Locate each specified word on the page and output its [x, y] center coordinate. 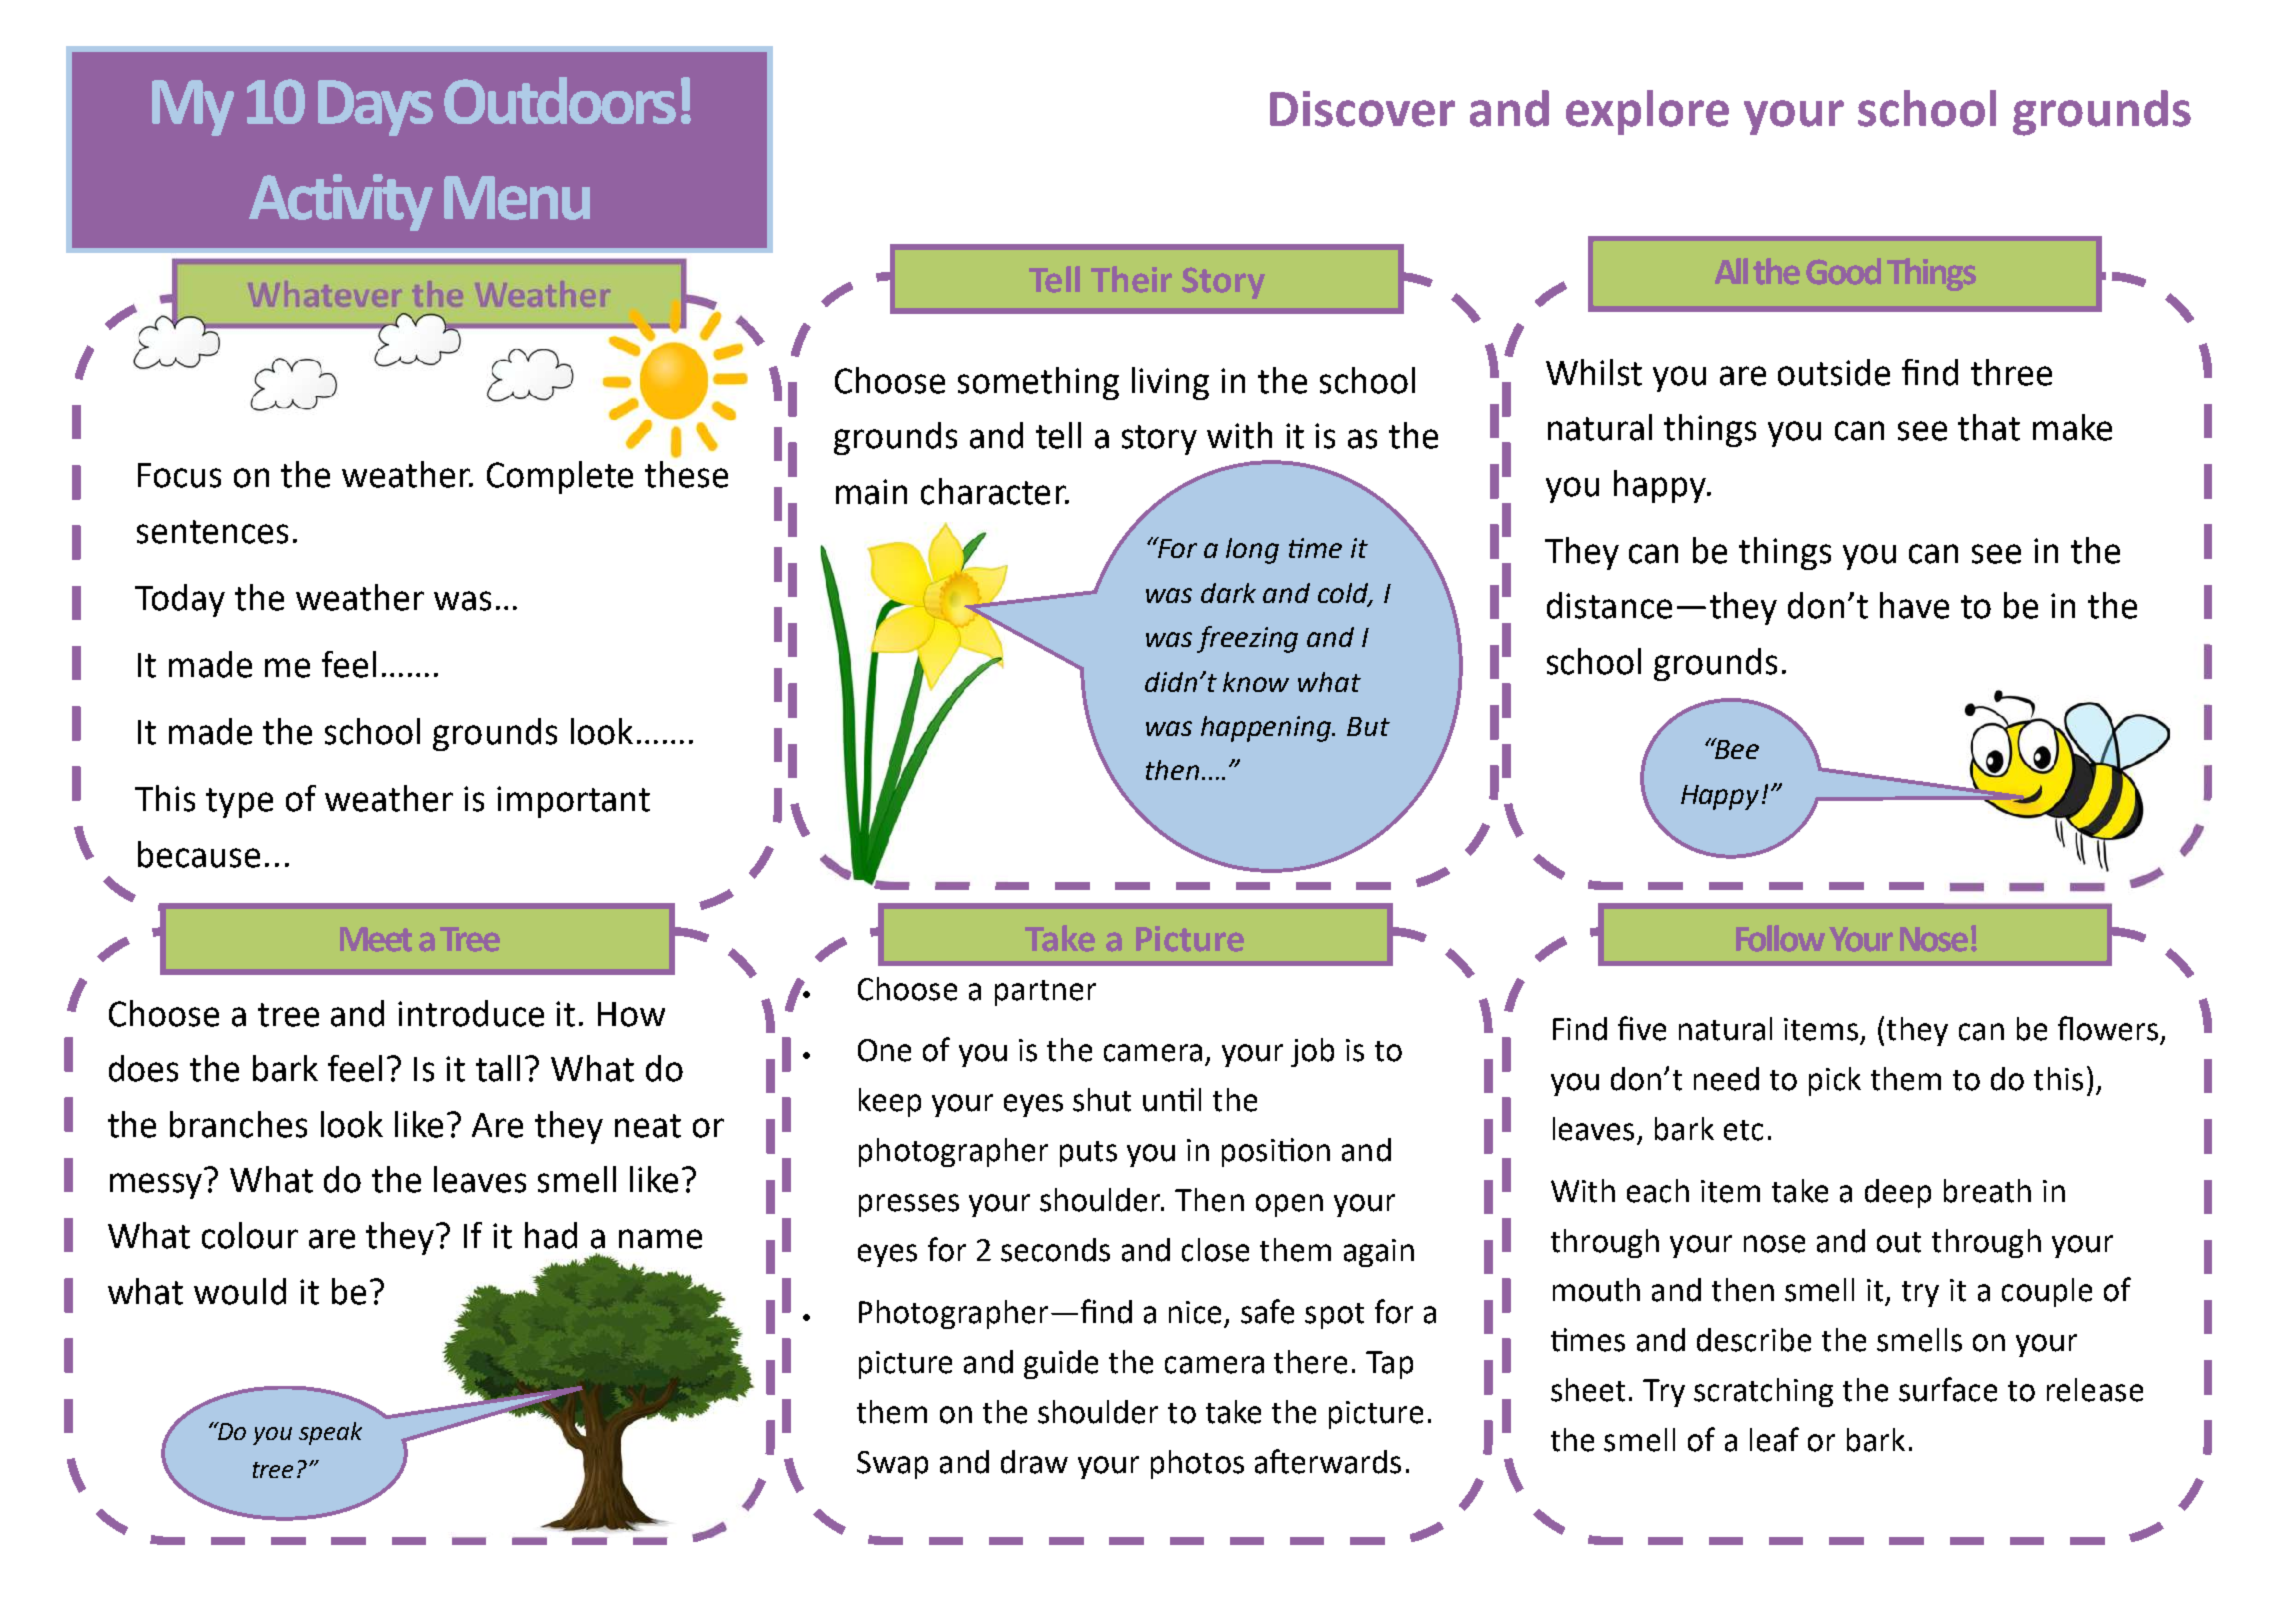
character [994, 491]
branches [238, 1124]
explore [1647, 112]
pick [1835, 1081]
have [1914, 605]
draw [1034, 1462]
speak [330, 1433]
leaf [1774, 1439]
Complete [560, 477]
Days [375, 108]
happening [1267, 729]
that [1989, 427]
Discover [1362, 109]
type [239, 803]
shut [1102, 1100]
